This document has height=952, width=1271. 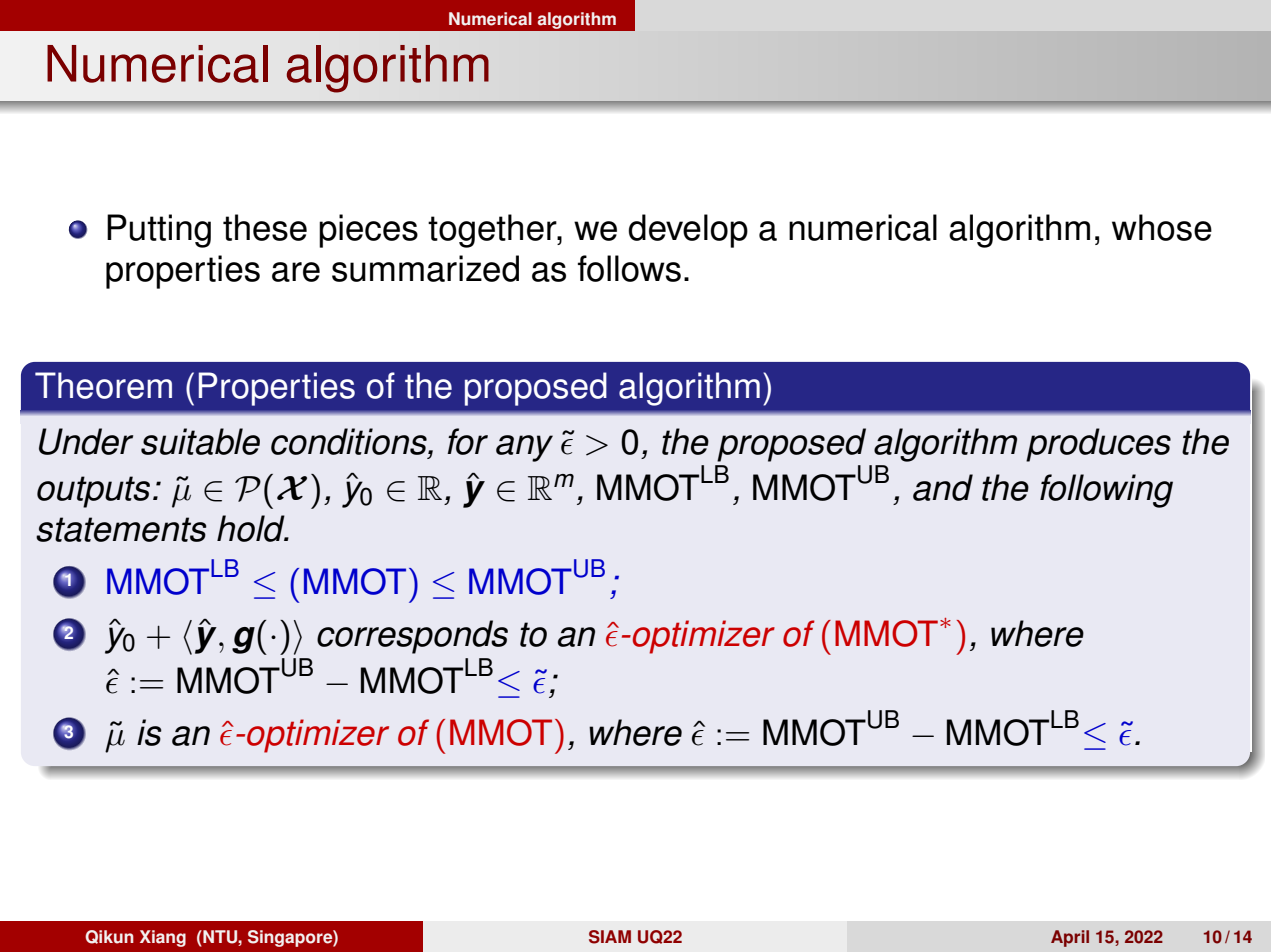 I want to click on SIAM, so click(x=610, y=937).
